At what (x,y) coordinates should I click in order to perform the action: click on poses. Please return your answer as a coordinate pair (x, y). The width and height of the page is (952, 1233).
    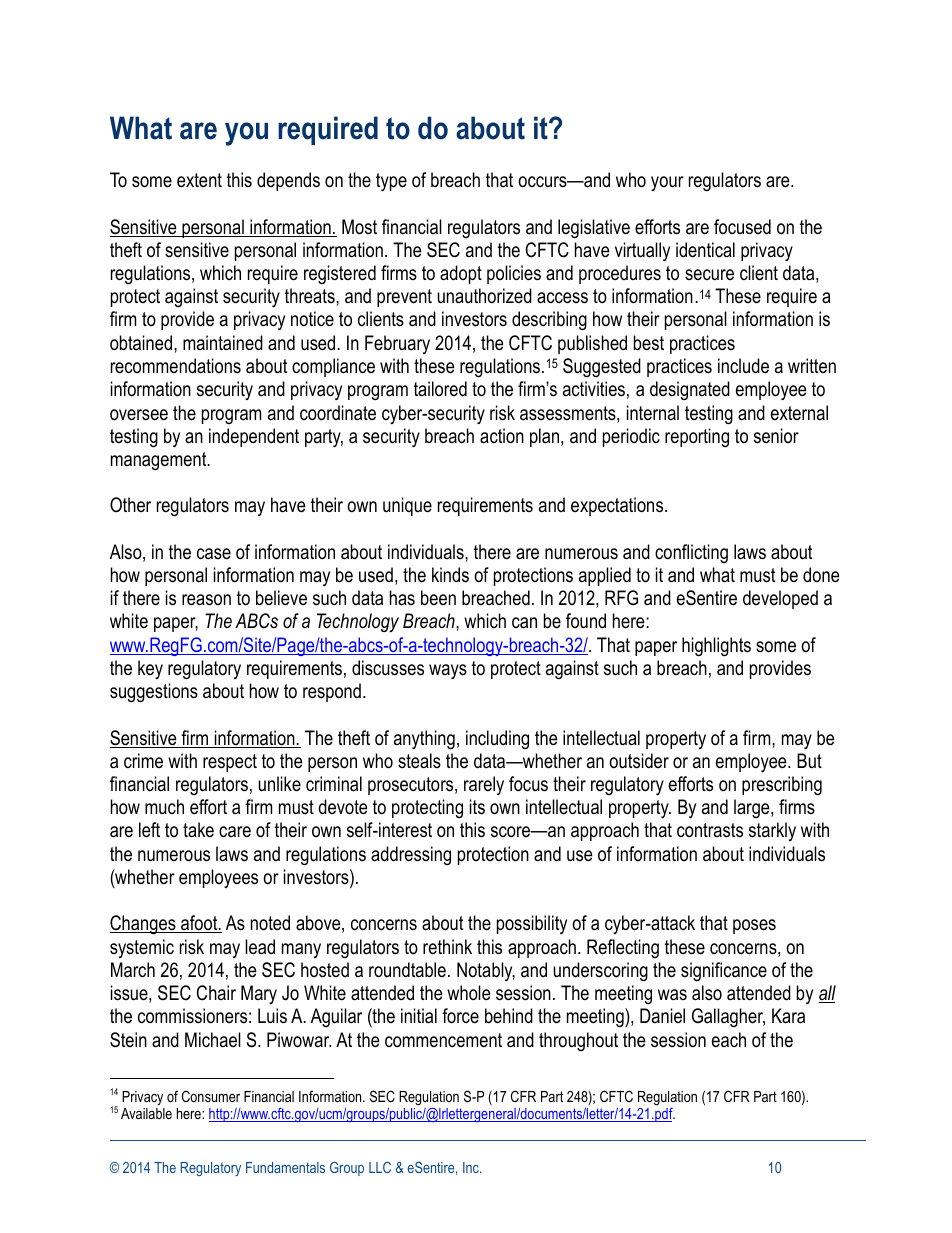
    Looking at the image, I should click on (754, 926).
